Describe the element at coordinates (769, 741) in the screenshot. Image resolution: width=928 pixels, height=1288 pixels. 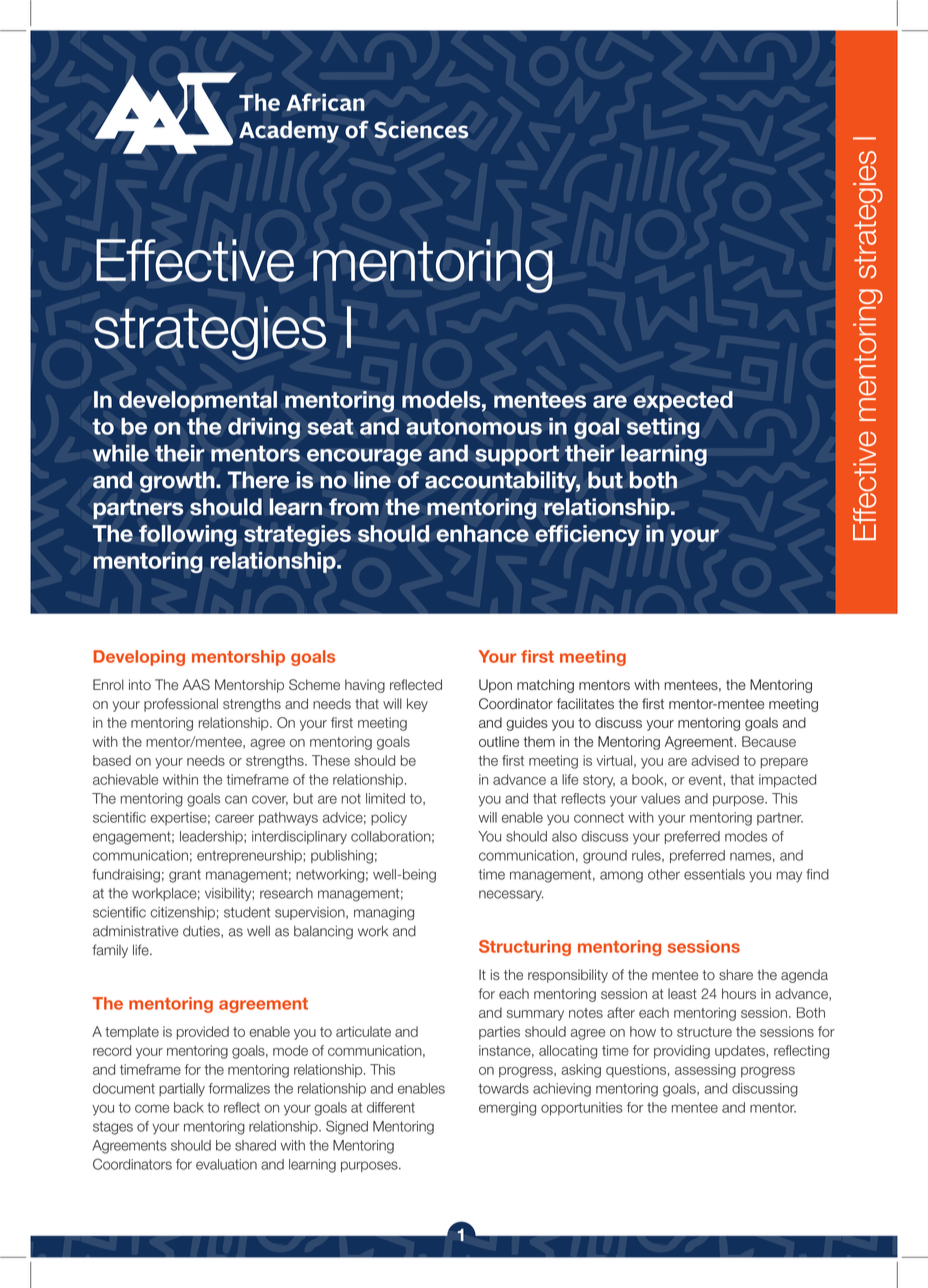
I see `Because` at that location.
